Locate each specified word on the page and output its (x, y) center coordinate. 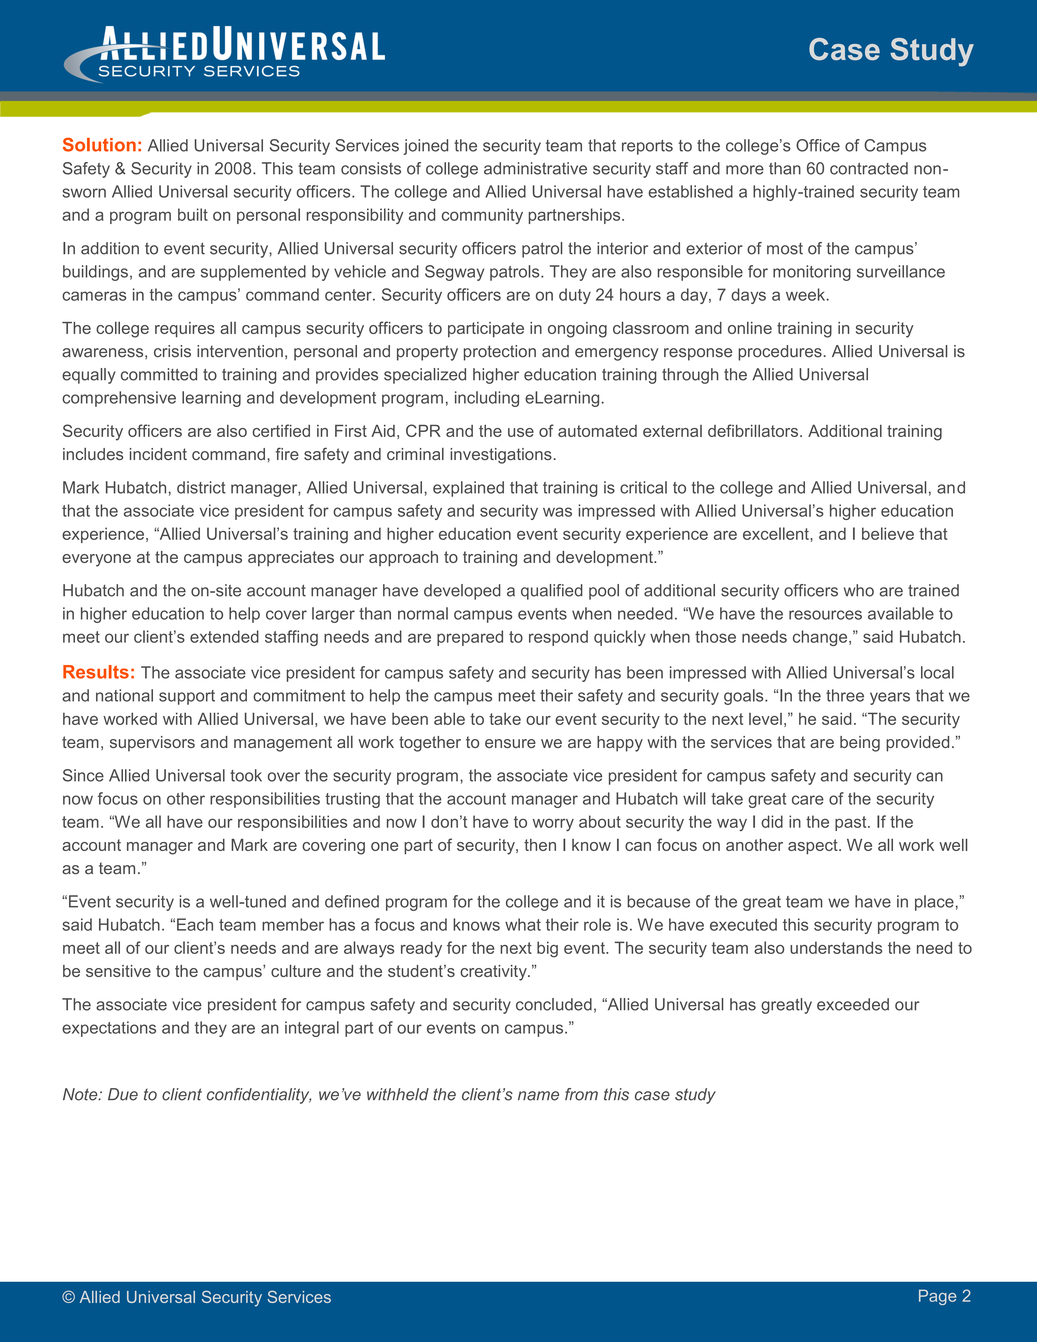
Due (123, 1094)
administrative (535, 168)
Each (195, 924)
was (557, 512)
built (193, 214)
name (538, 1096)
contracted (869, 168)
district (201, 487)
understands (836, 947)
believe (888, 533)
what (523, 924)
